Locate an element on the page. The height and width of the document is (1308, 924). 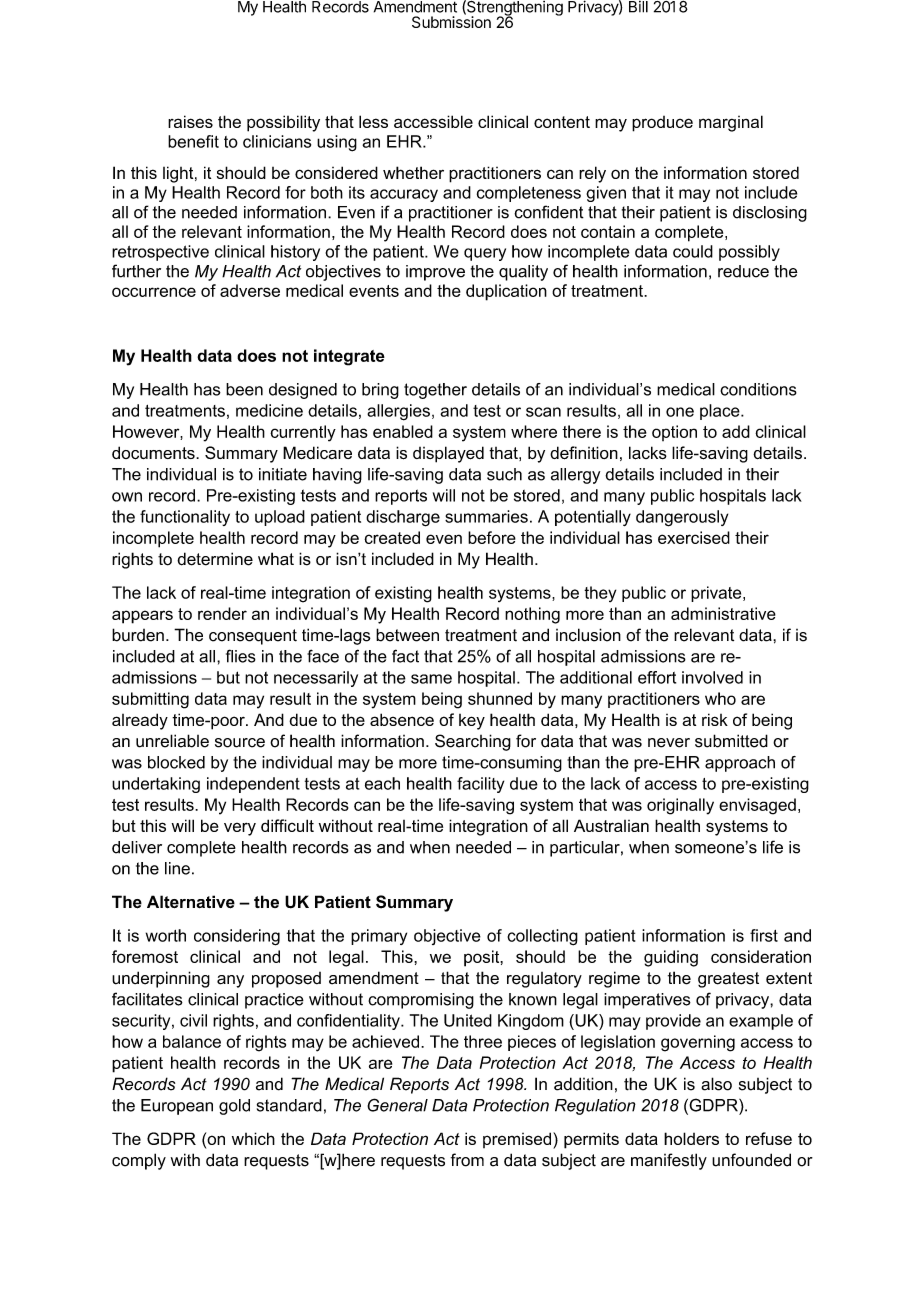
place is located at coordinates (721, 412).
